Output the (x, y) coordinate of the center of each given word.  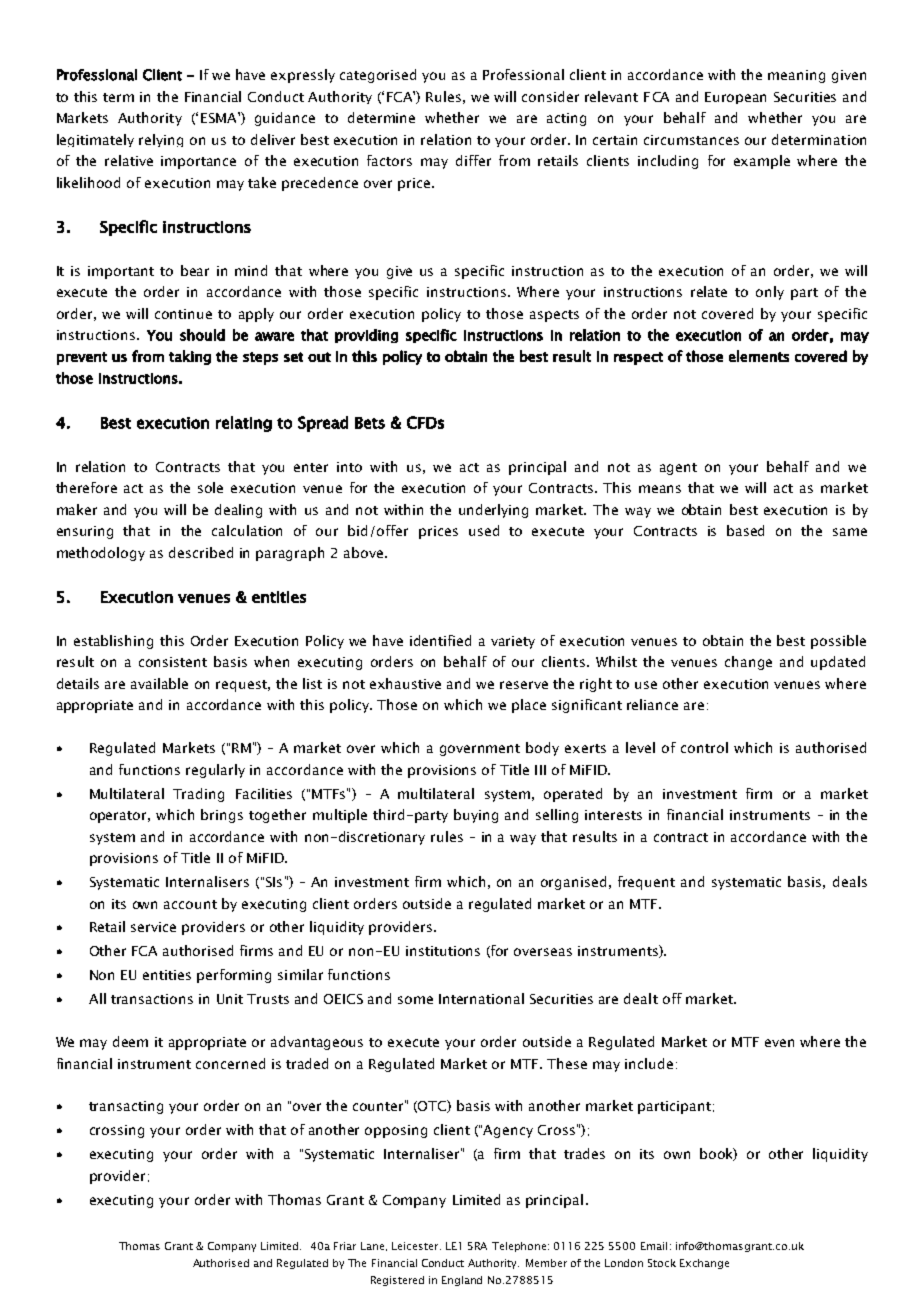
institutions (443, 951)
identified (440, 640)
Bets (370, 423)
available (159, 683)
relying (161, 140)
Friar (345, 1246)
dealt (641, 998)
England (462, 1281)
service (153, 927)
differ (473, 160)
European (735, 98)
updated (838, 663)
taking (190, 357)
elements (759, 356)
